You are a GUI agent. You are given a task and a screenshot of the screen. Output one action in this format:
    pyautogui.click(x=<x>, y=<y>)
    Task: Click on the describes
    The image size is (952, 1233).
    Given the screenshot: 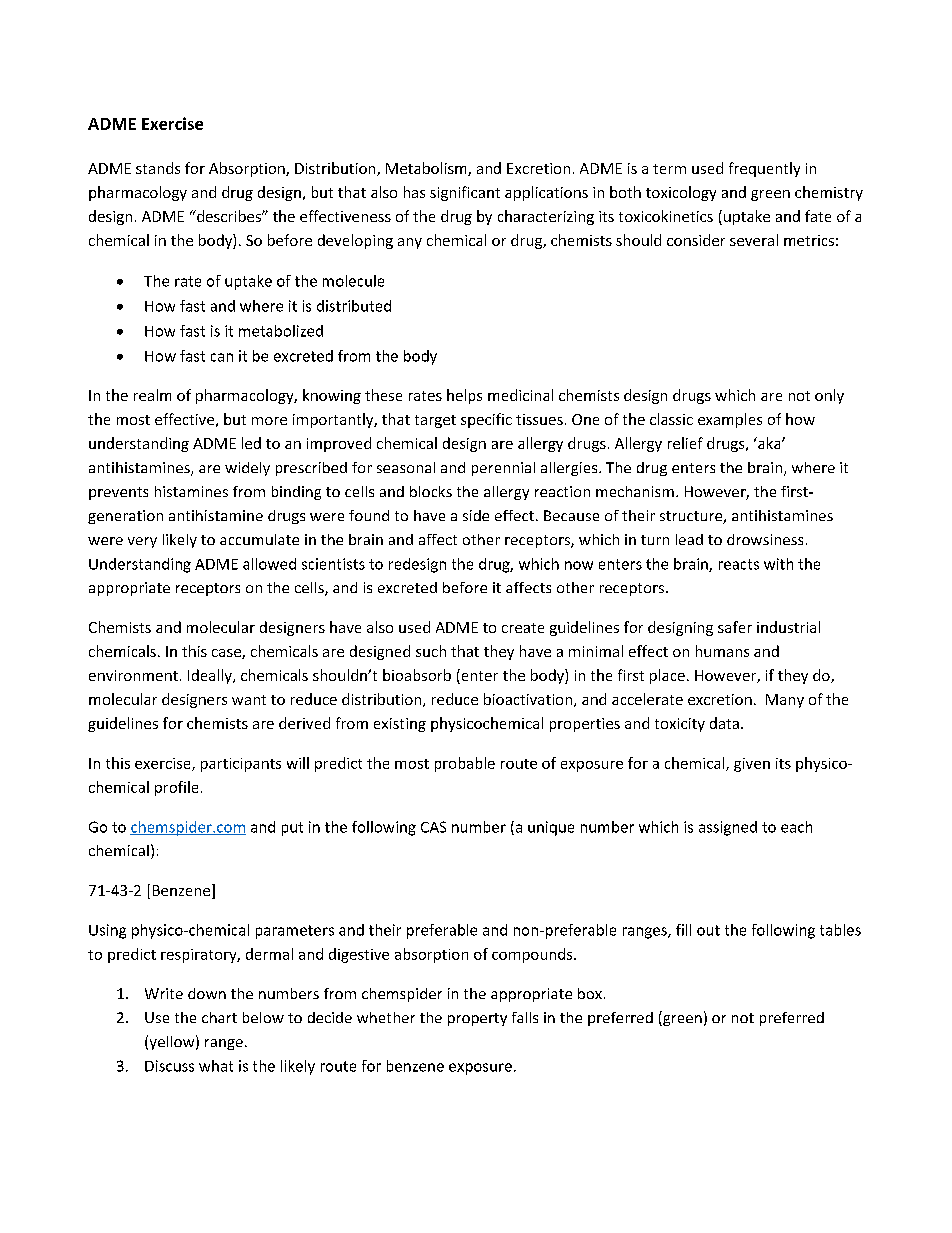 What is the action you would take?
    pyautogui.click(x=228, y=216)
